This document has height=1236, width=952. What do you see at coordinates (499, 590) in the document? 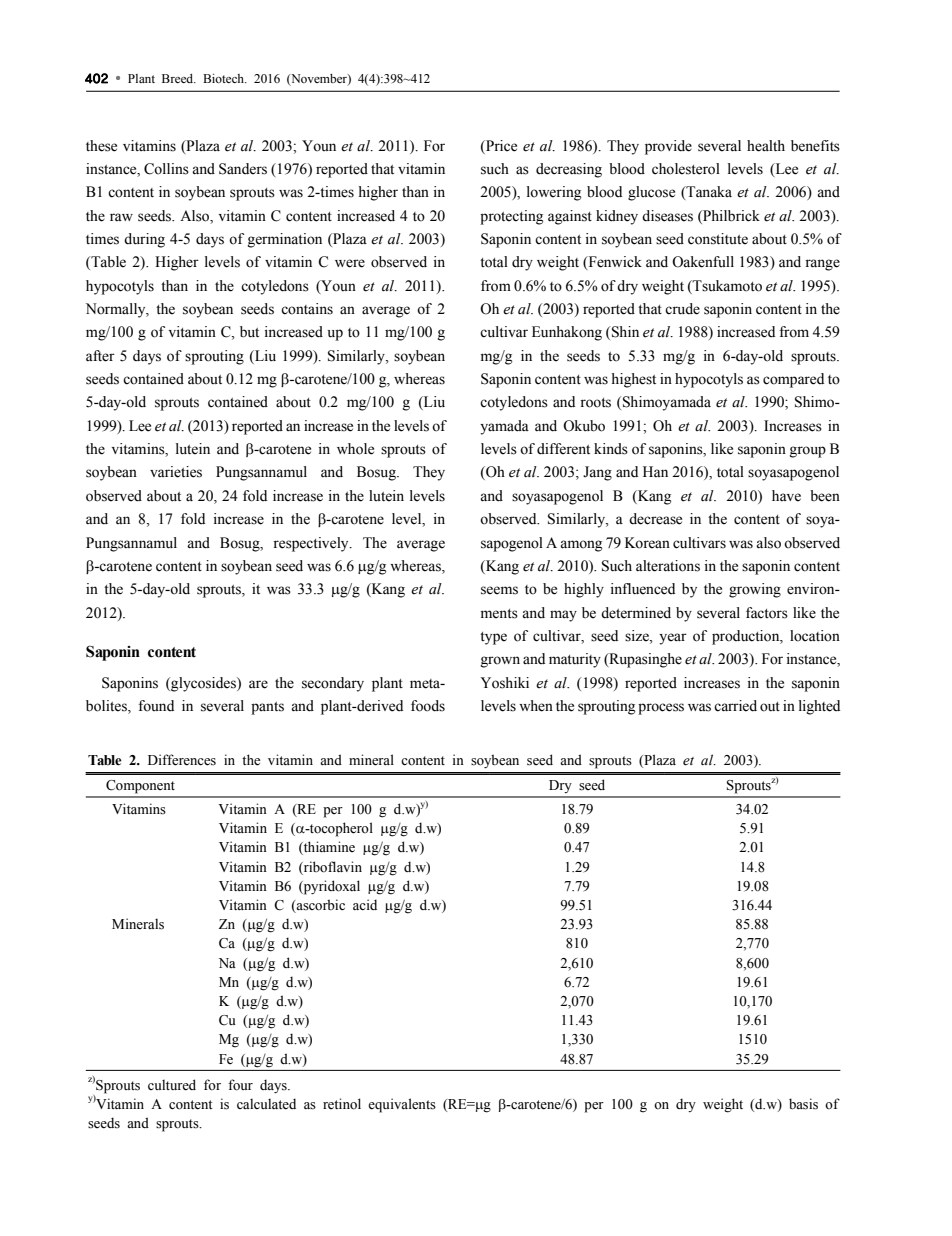
I see `seems` at bounding box center [499, 590].
